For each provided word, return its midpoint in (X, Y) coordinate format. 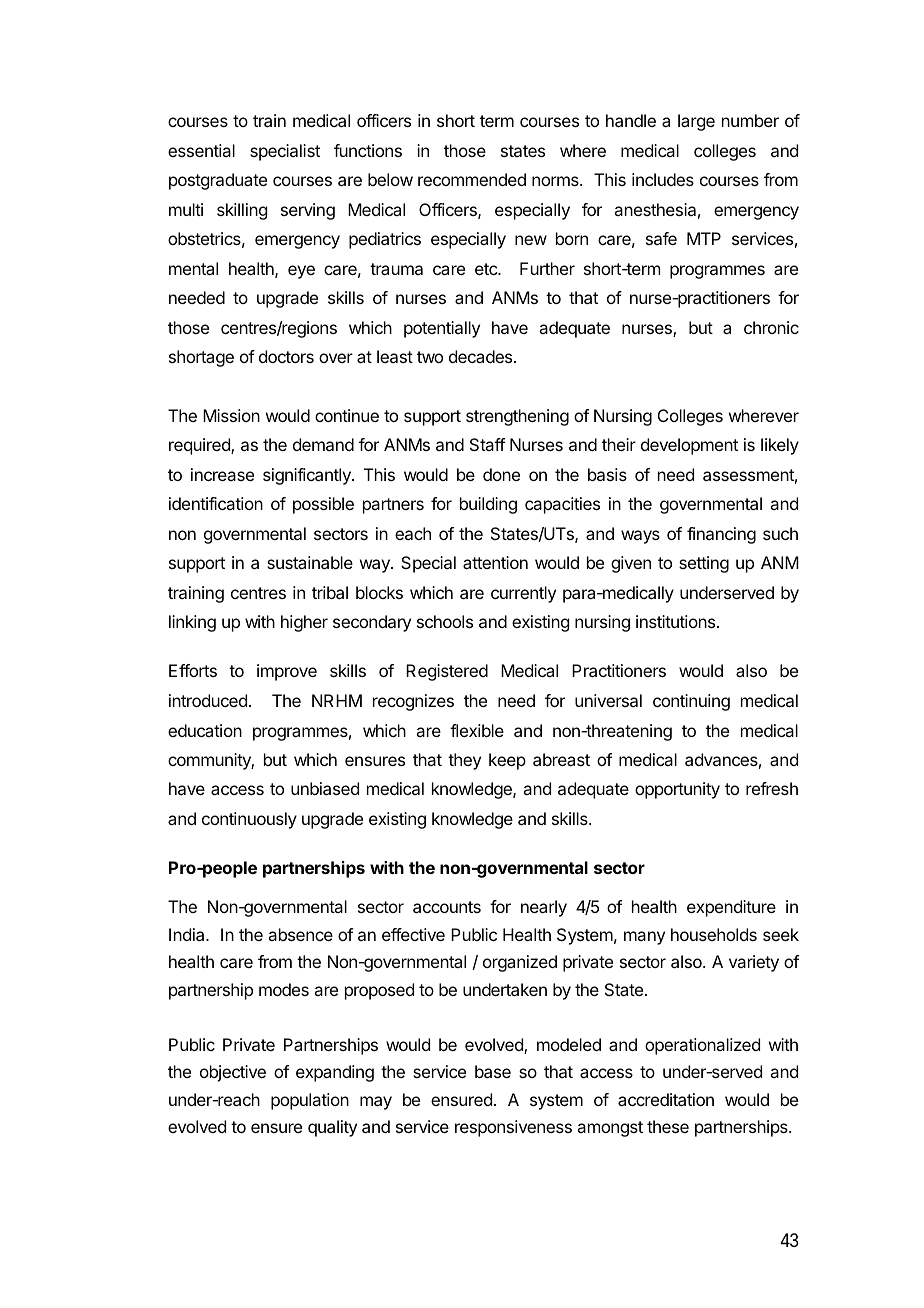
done (501, 474)
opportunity (677, 790)
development (689, 446)
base (493, 1071)
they (464, 761)
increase (222, 474)
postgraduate (218, 181)
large (696, 122)
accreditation (666, 1099)
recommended (472, 179)
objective (233, 1073)
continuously (249, 820)
